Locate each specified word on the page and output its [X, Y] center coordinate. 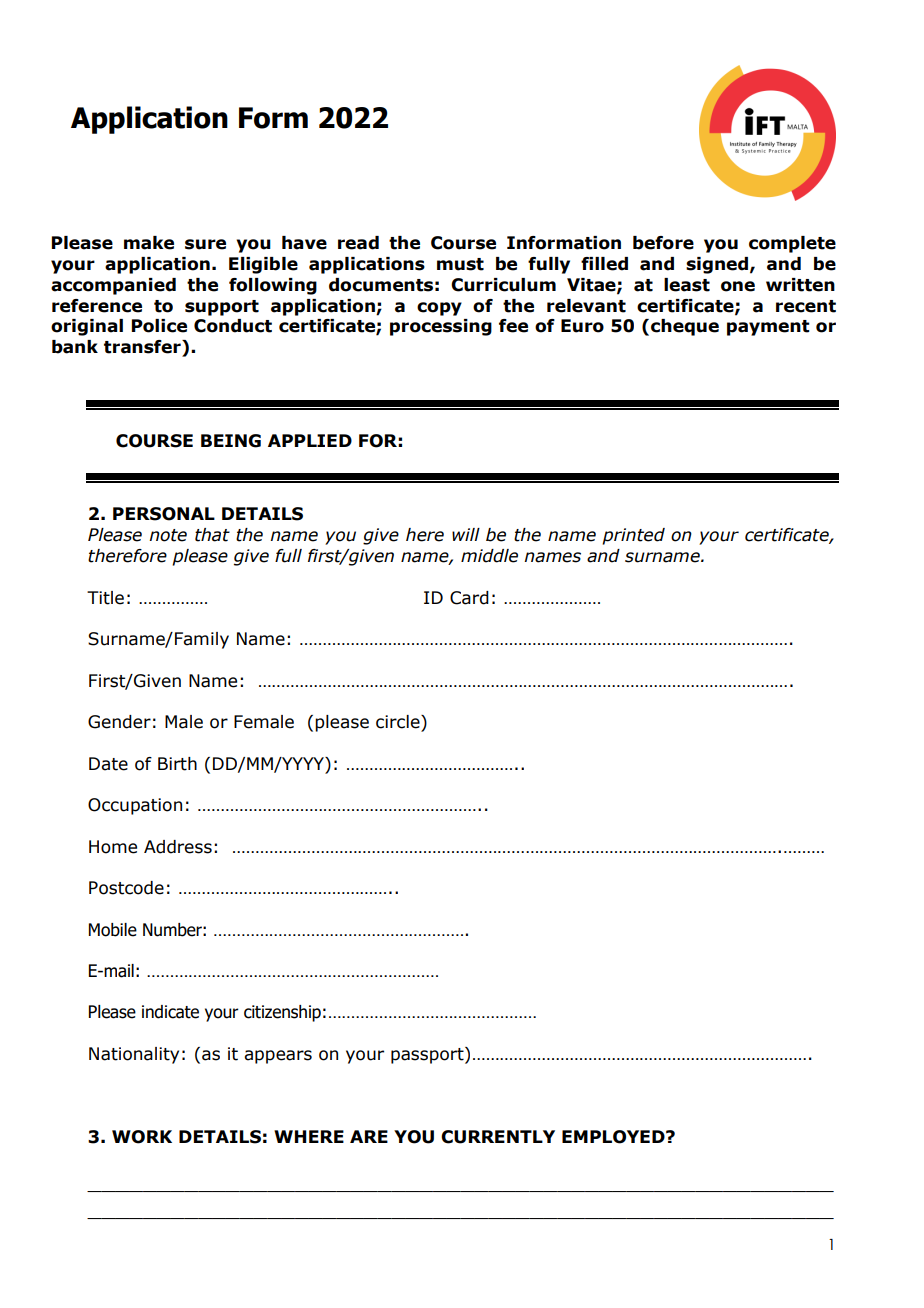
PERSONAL [164, 514]
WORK [142, 1137]
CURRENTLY [498, 1137]
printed [633, 536]
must [460, 264]
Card [469, 598]
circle [399, 722]
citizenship [282, 1013]
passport [428, 1055]
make [149, 243]
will [466, 534]
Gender [119, 722]
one [738, 286]
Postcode [126, 888]
